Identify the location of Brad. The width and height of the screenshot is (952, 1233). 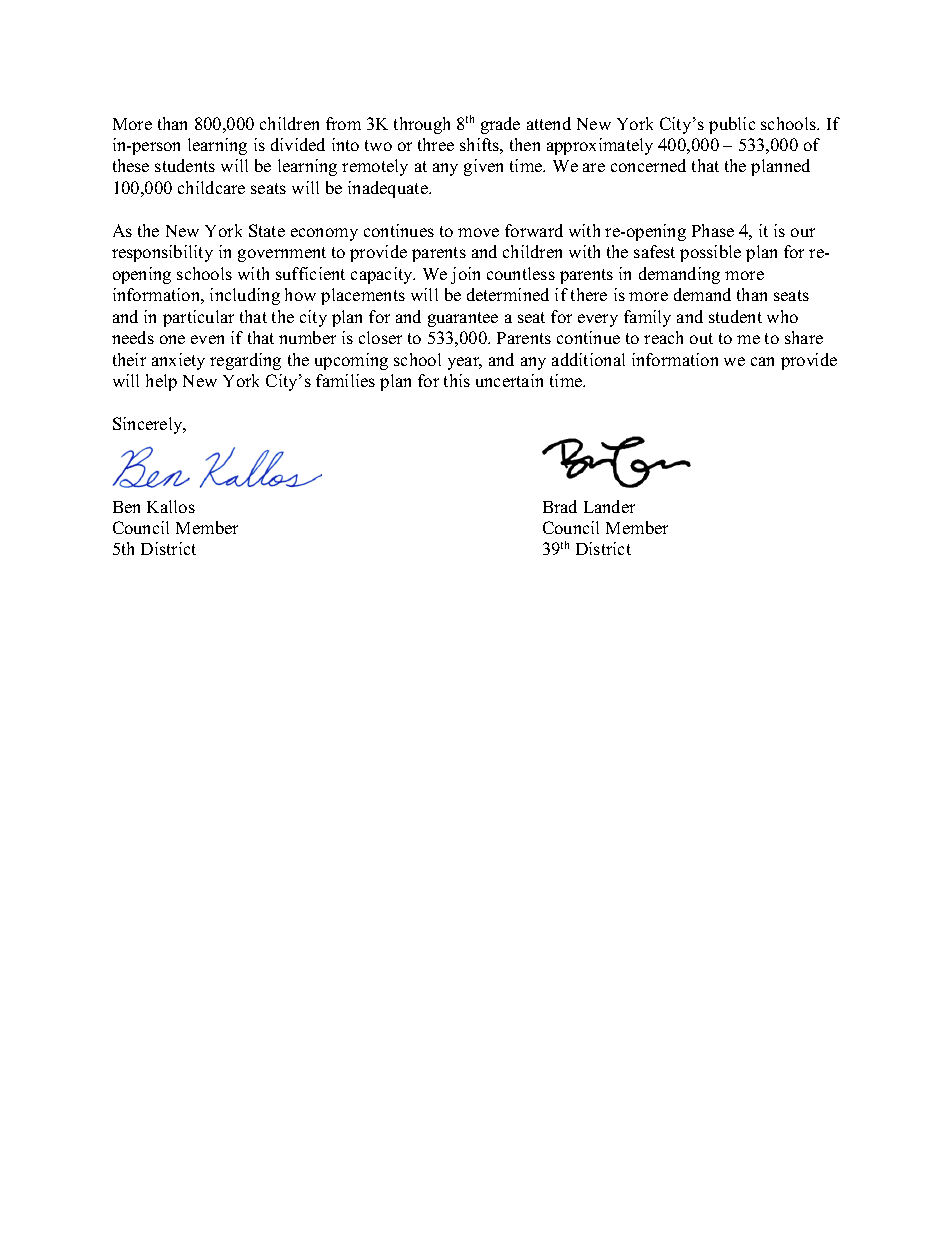
(560, 506).
